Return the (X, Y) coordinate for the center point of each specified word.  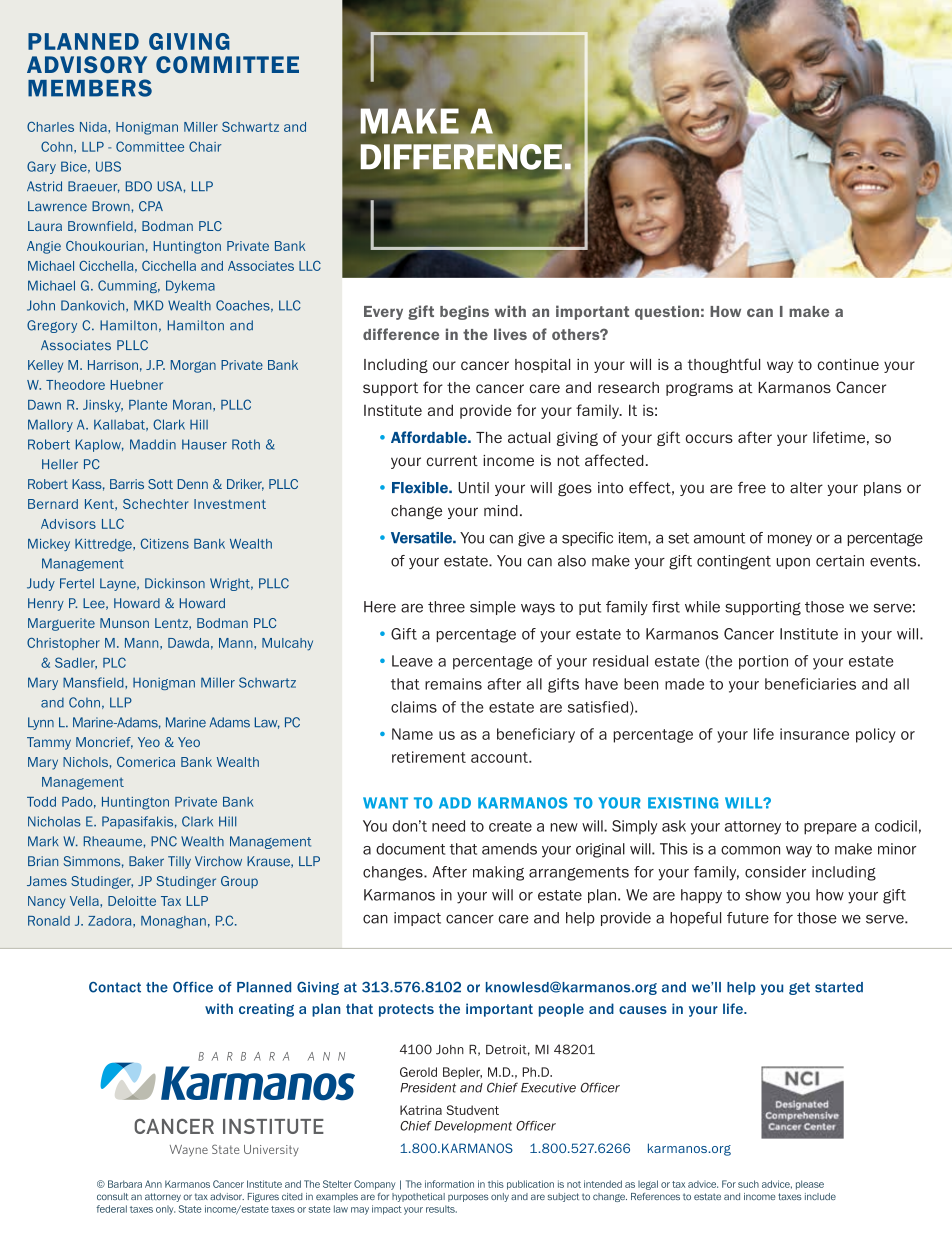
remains (453, 684)
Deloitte (132, 901)
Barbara (125, 1184)
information (449, 1184)
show (763, 895)
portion (763, 662)
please (810, 1185)
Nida (94, 127)
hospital (542, 366)
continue (848, 364)
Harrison (113, 365)
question (667, 312)
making (498, 873)
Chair (205, 146)
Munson (124, 623)
